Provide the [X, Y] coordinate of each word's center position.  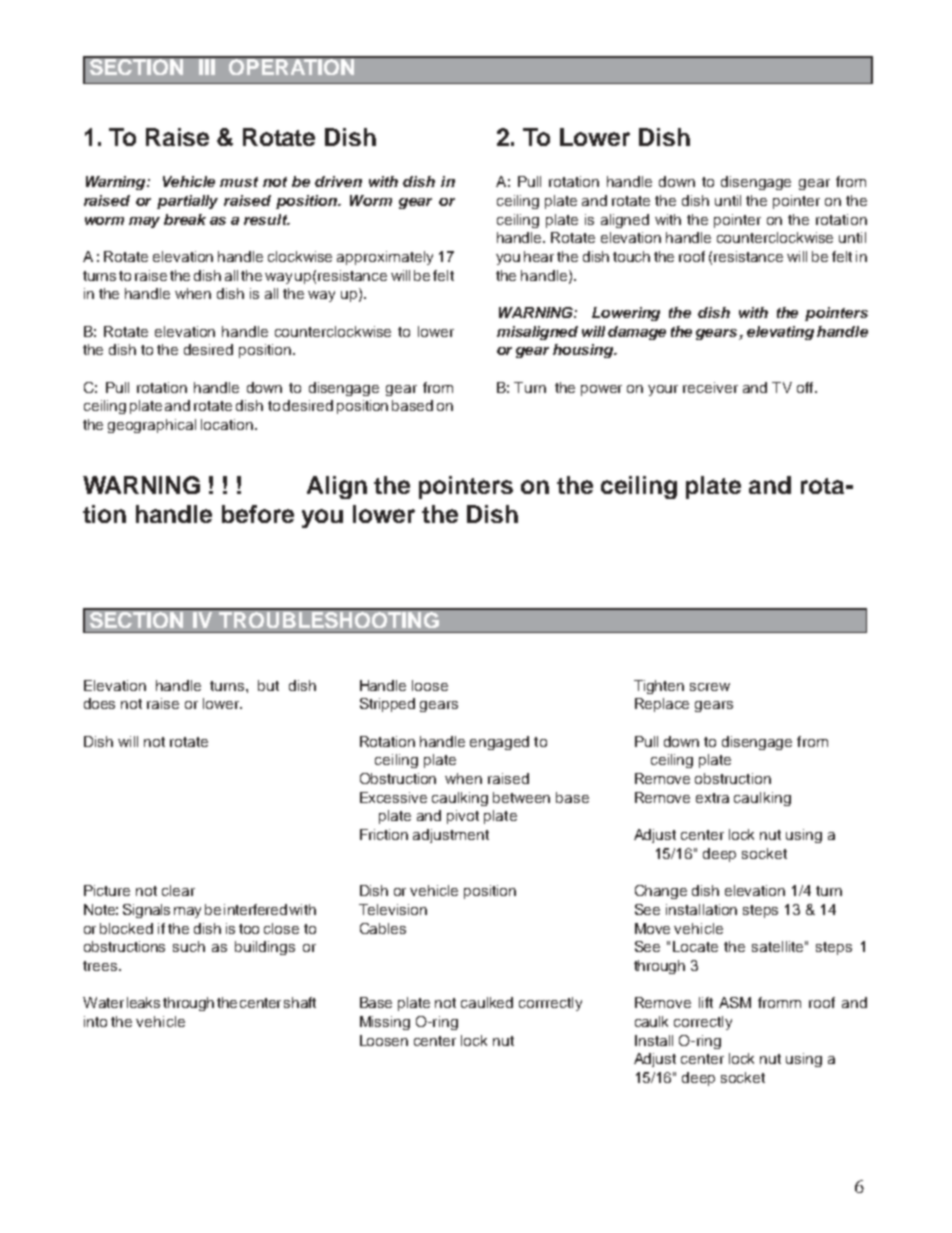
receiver [710, 387]
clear [178, 890]
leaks [143, 1002]
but [268, 685]
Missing [385, 1023]
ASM [735, 1002]
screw [710, 687]
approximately [385, 258]
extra [712, 798]
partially [187, 202]
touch [631, 256]
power [601, 390]
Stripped [387, 705]
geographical [152, 426]
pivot [463, 817]
